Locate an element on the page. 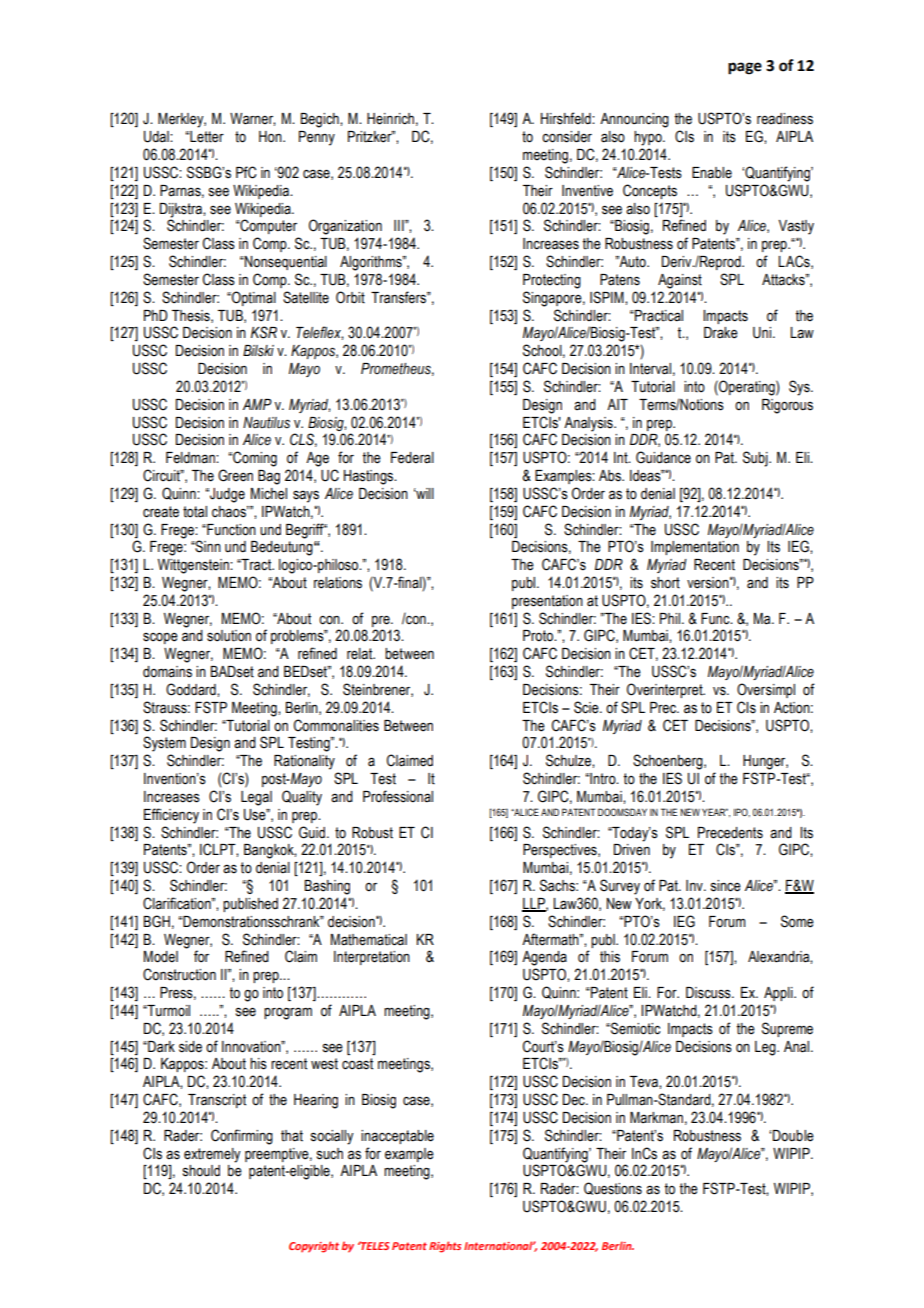  page is located at coordinates (745, 68).
